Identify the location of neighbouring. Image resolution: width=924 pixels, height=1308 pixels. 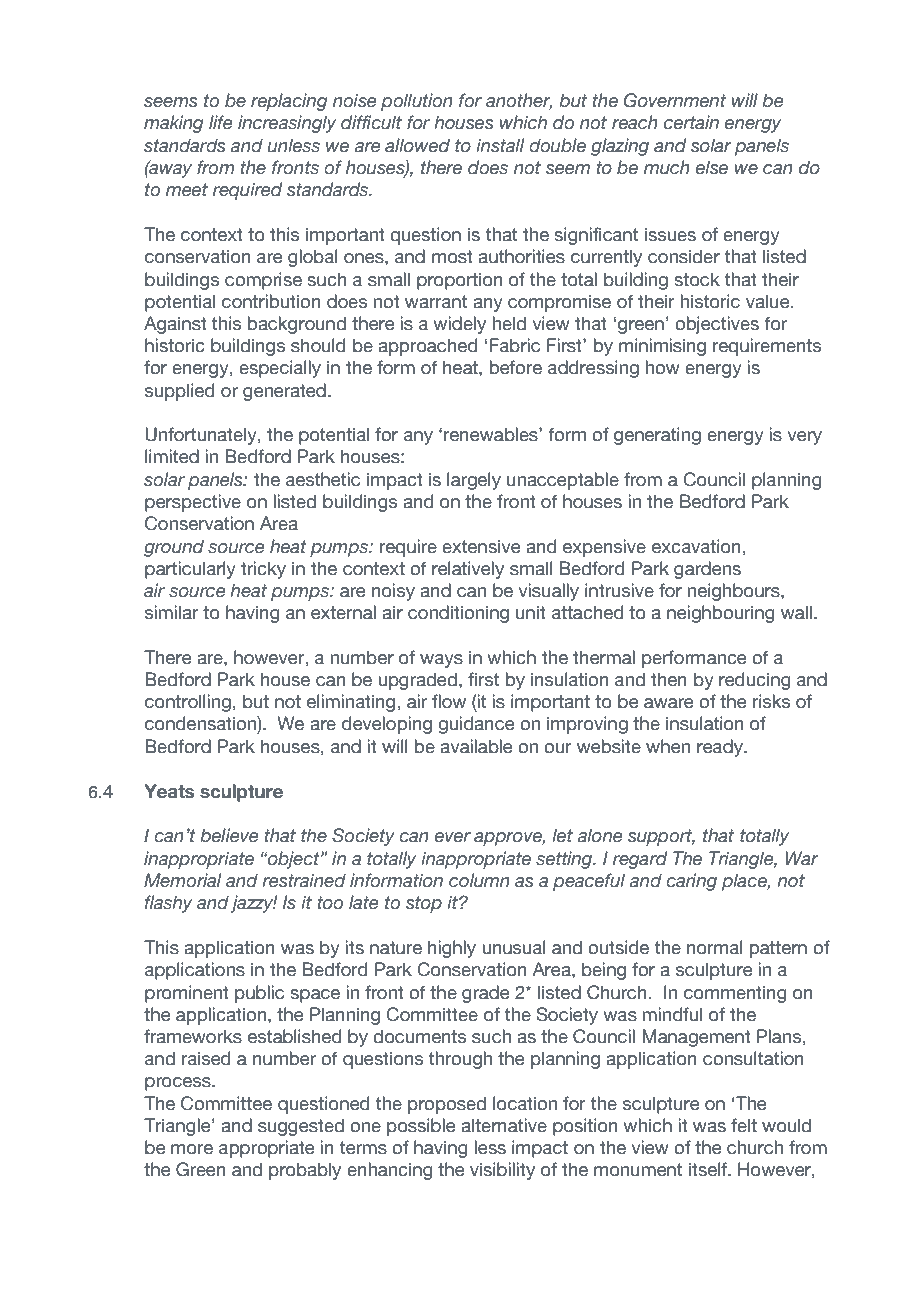
(721, 614).
